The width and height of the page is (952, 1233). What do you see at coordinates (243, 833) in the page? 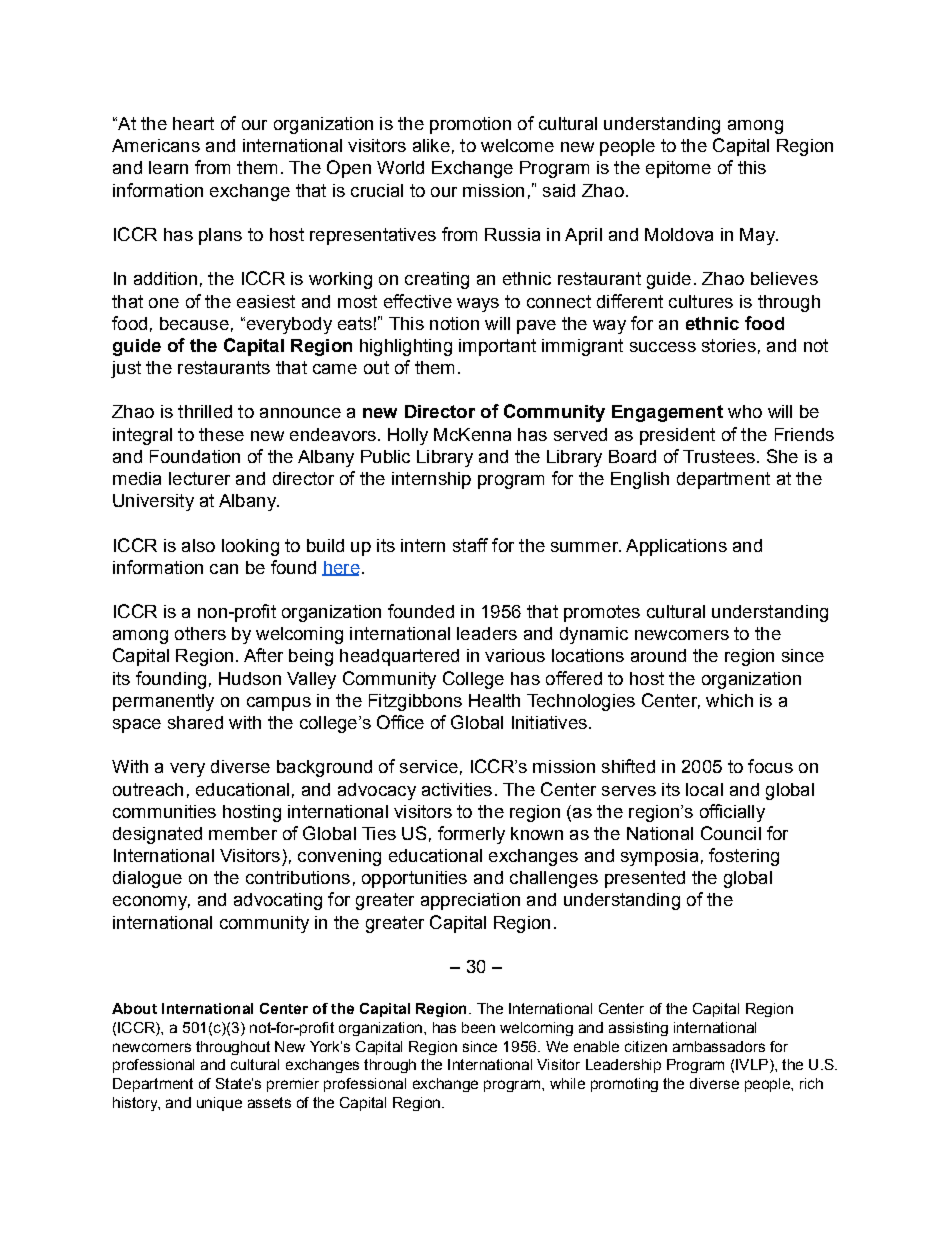
I see `member` at bounding box center [243, 833].
